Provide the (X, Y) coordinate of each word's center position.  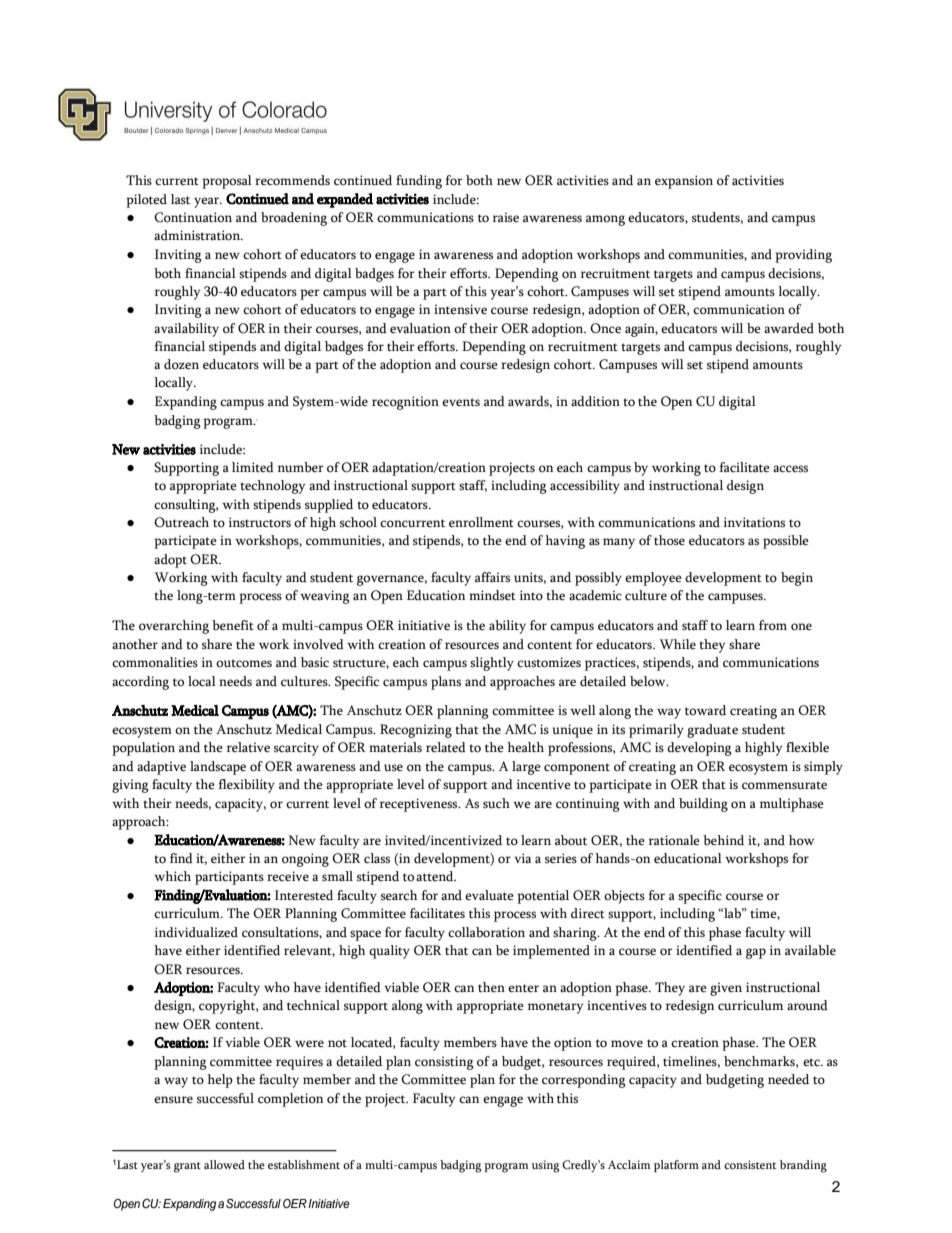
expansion (684, 182)
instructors (260, 522)
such (496, 803)
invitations (754, 522)
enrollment (481, 522)
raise (506, 217)
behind (723, 840)
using (545, 1166)
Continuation (193, 217)
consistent (750, 1164)
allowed (224, 1164)
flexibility (246, 786)
